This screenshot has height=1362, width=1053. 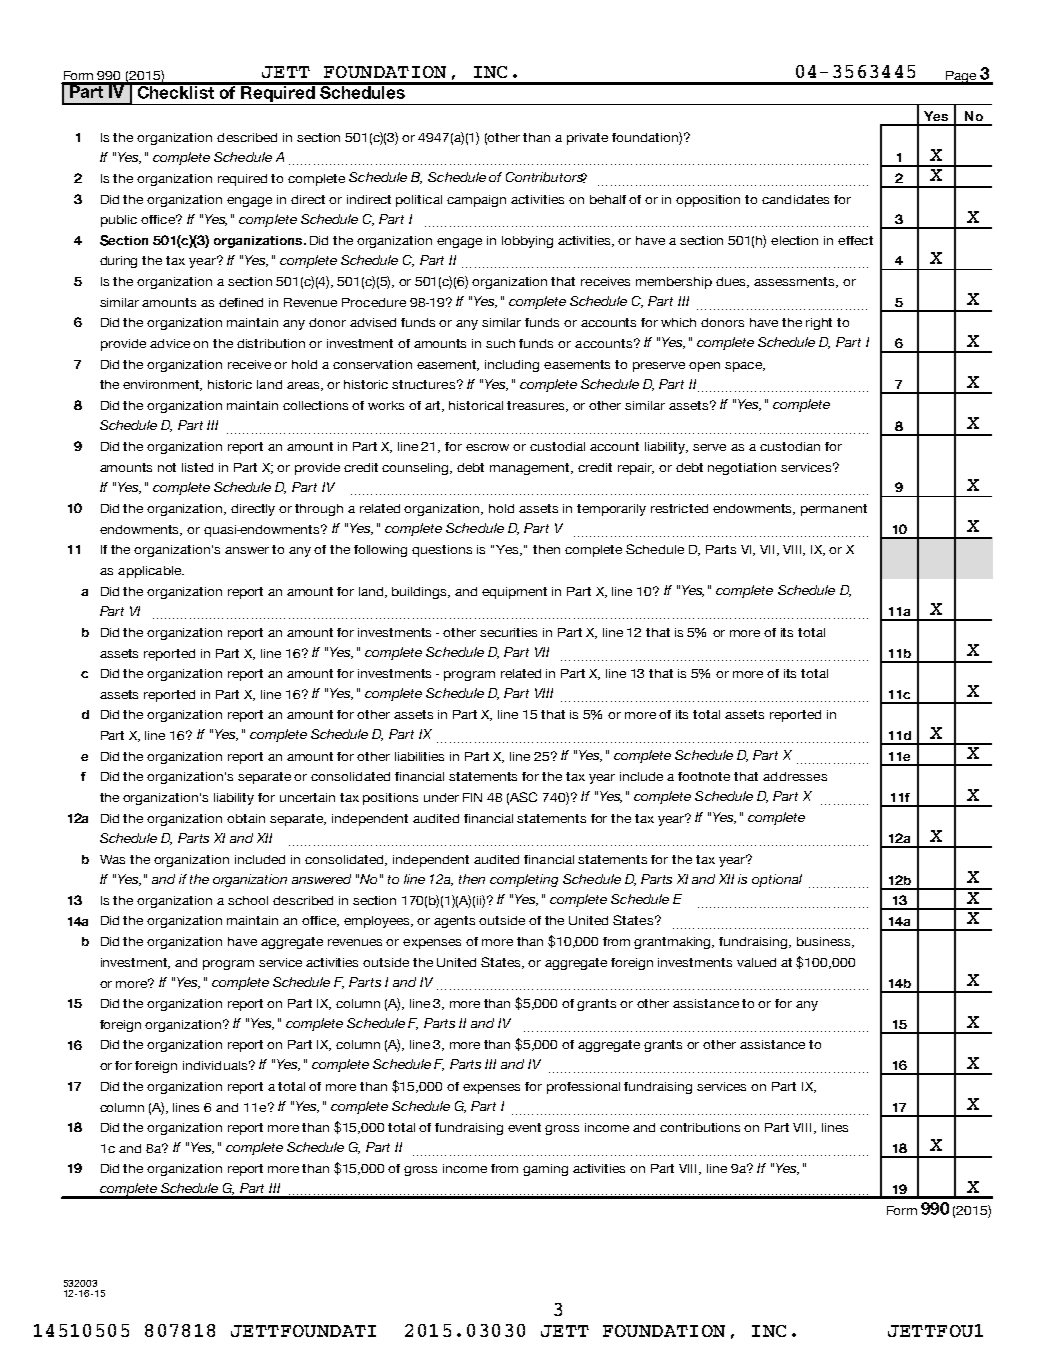 What do you see at coordinates (248, 900) in the screenshot?
I see `school` at bounding box center [248, 900].
